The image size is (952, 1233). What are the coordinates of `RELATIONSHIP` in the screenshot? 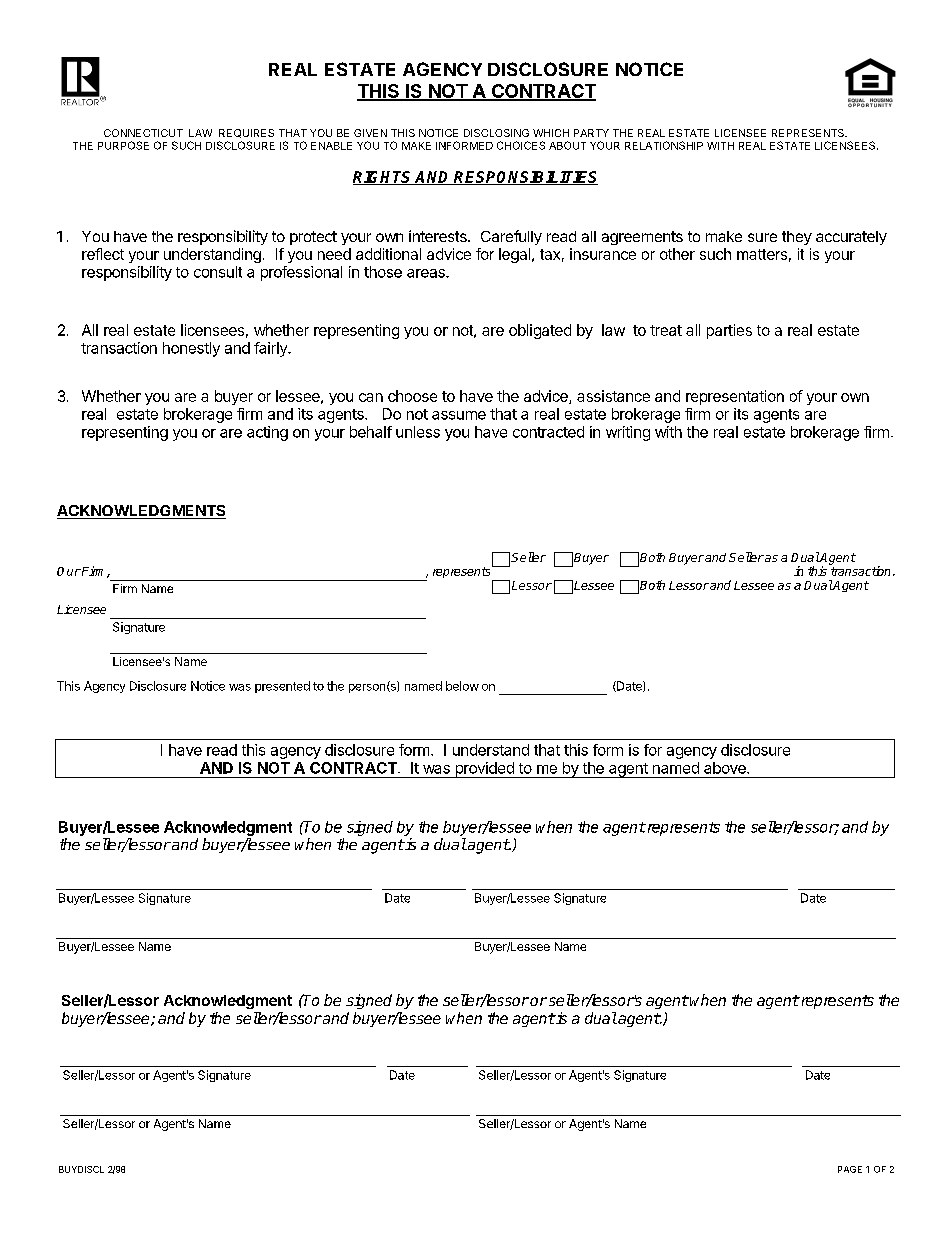 It's located at (664, 145).
